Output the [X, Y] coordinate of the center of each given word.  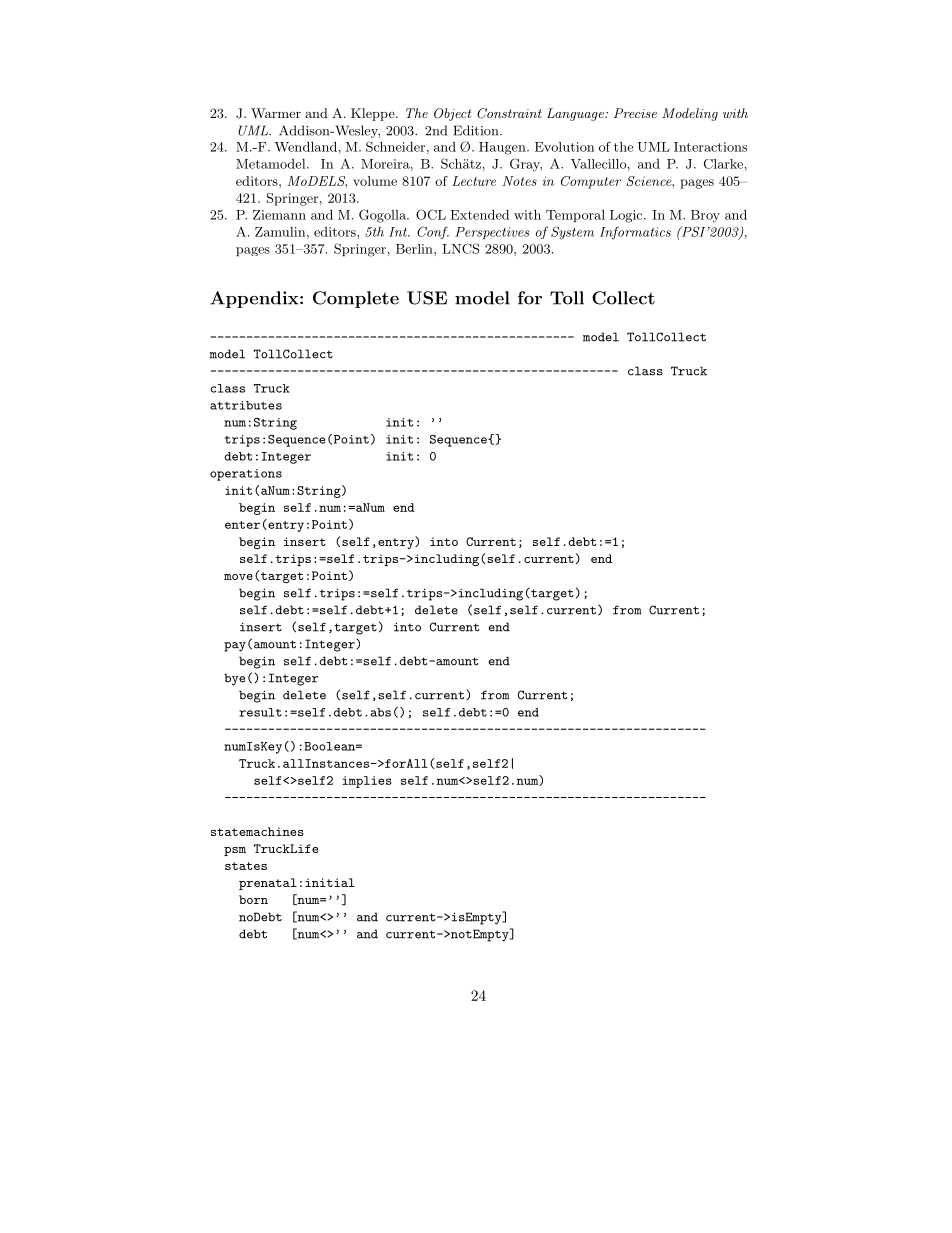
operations [246, 475]
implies [367, 782]
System [572, 233]
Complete [356, 299]
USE [427, 298]
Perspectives [492, 233]
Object [452, 114]
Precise [635, 113]
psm [235, 851]
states [246, 866]
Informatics [635, 232]
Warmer [276, 113]
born [253, 899]
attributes [246, 405]
